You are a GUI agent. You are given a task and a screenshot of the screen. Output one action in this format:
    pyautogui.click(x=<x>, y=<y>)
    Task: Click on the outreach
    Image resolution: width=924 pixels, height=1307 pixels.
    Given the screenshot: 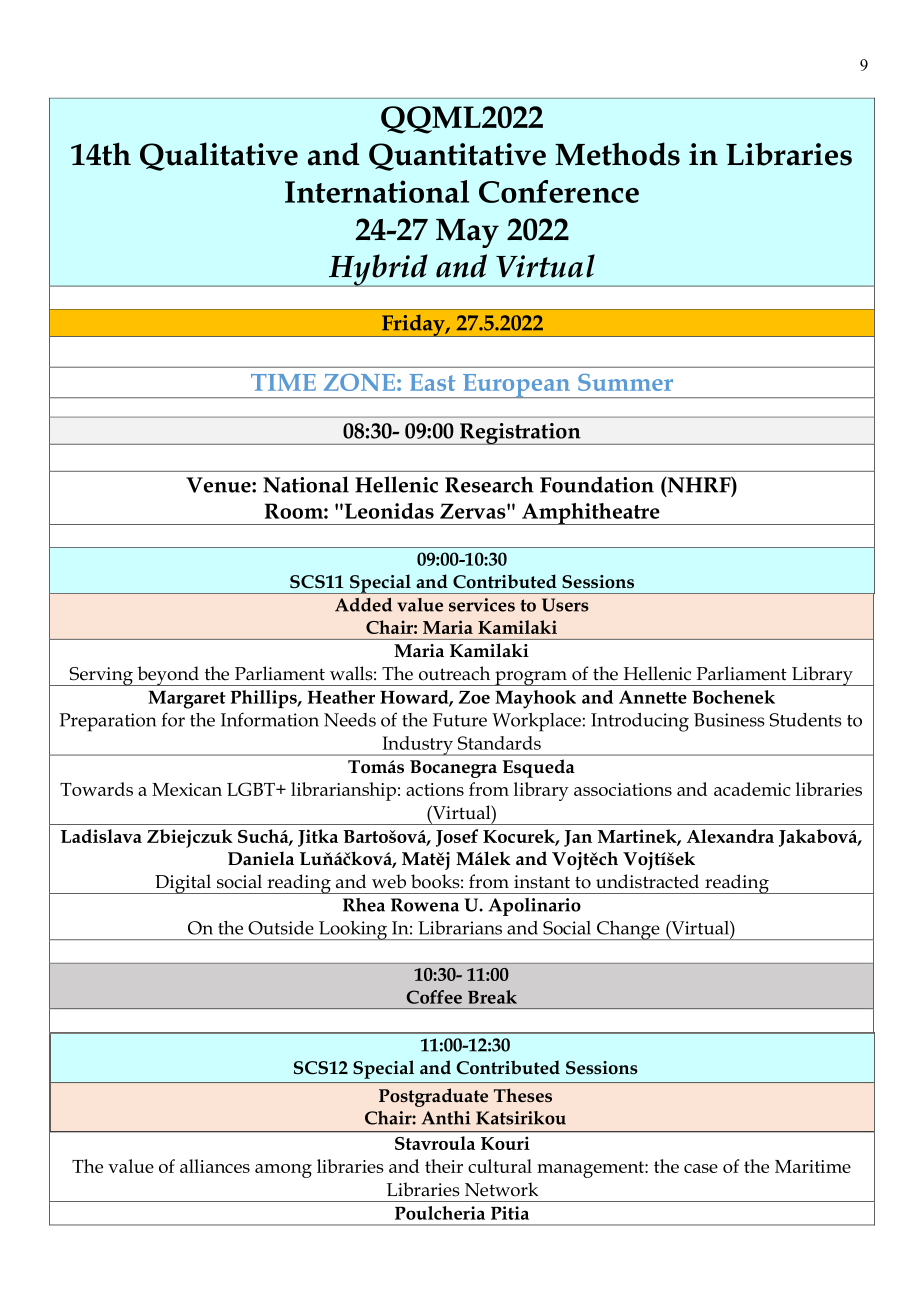 What is the action you would take?
    pyautogui.click(x=454, y=673)
